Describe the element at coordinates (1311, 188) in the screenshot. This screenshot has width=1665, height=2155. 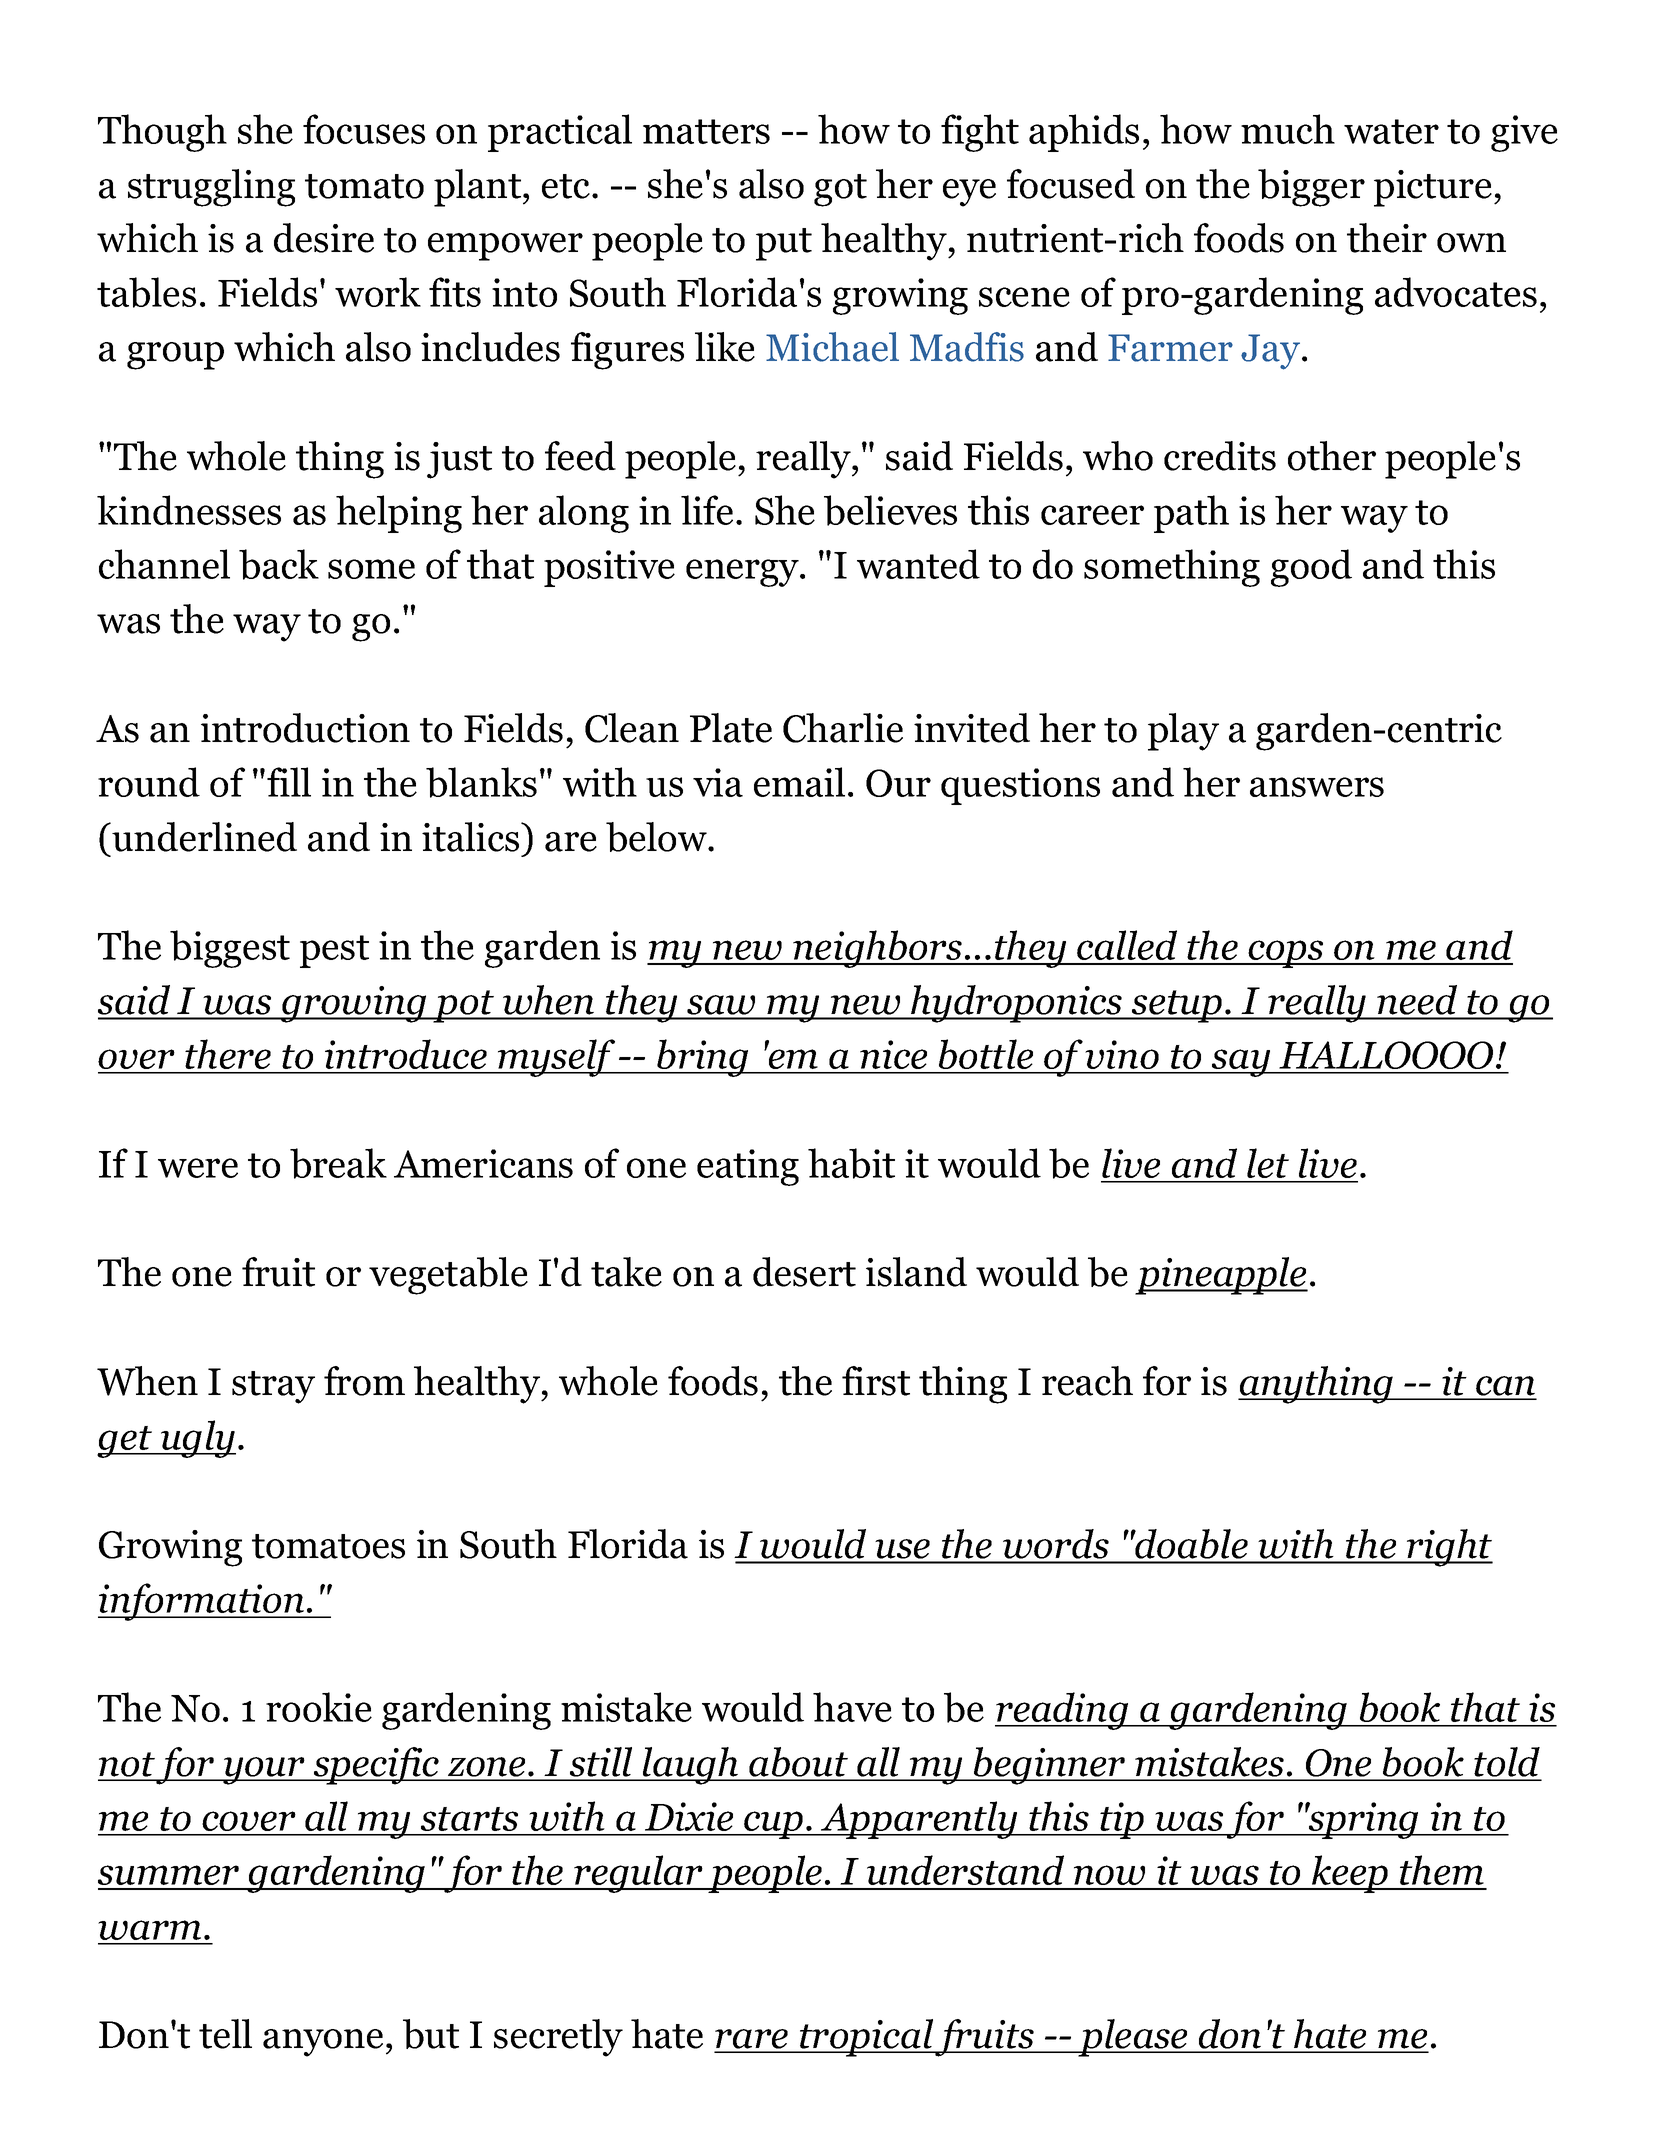
I see `bigger` at that location.
